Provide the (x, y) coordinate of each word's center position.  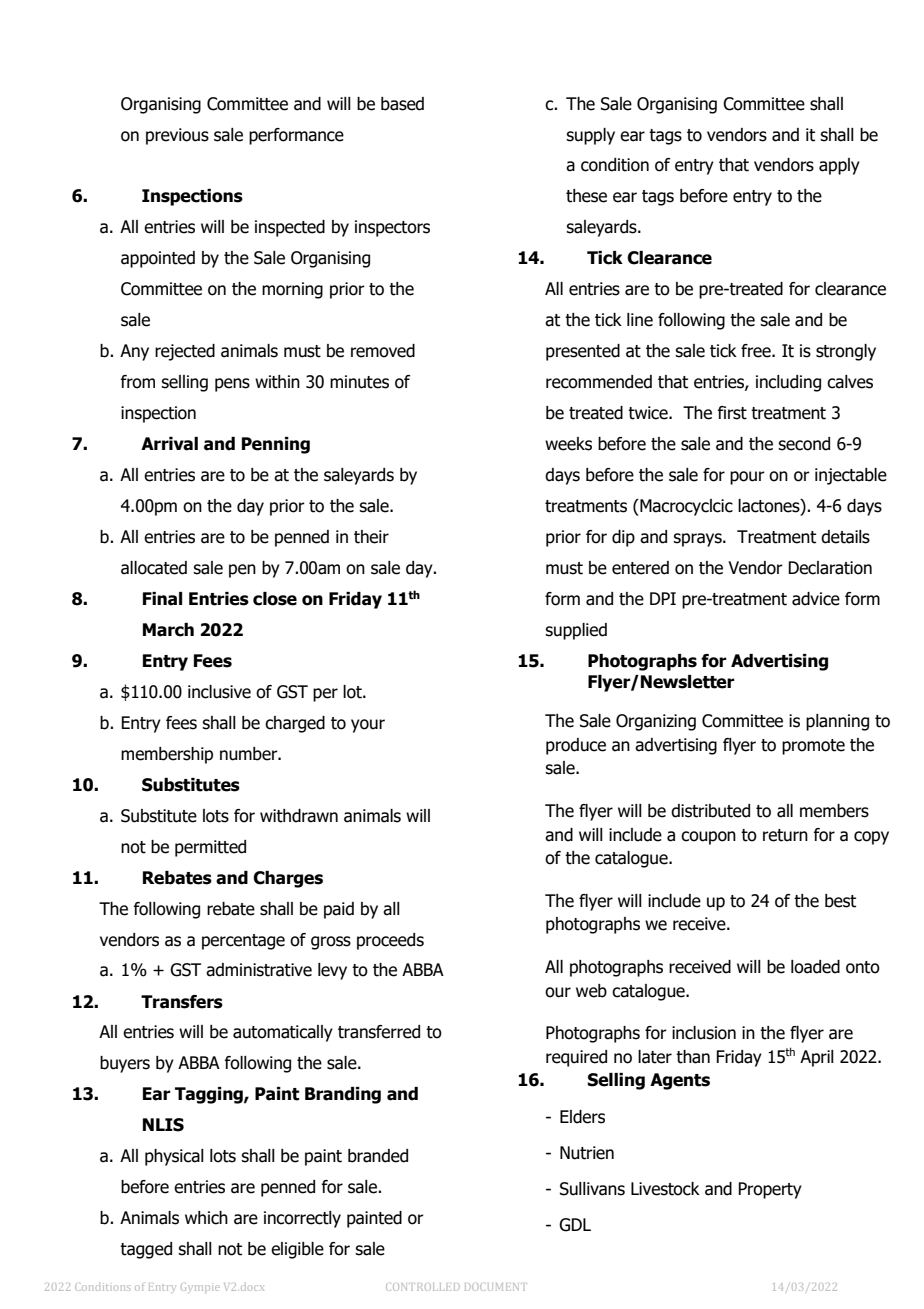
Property (770, 1190)
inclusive (219, 692)
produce (576, 746)
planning (837, 722)
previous (177, 136)
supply (590, 136)
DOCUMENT (496, 1287)
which (206, 1218)
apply (839, 166)
